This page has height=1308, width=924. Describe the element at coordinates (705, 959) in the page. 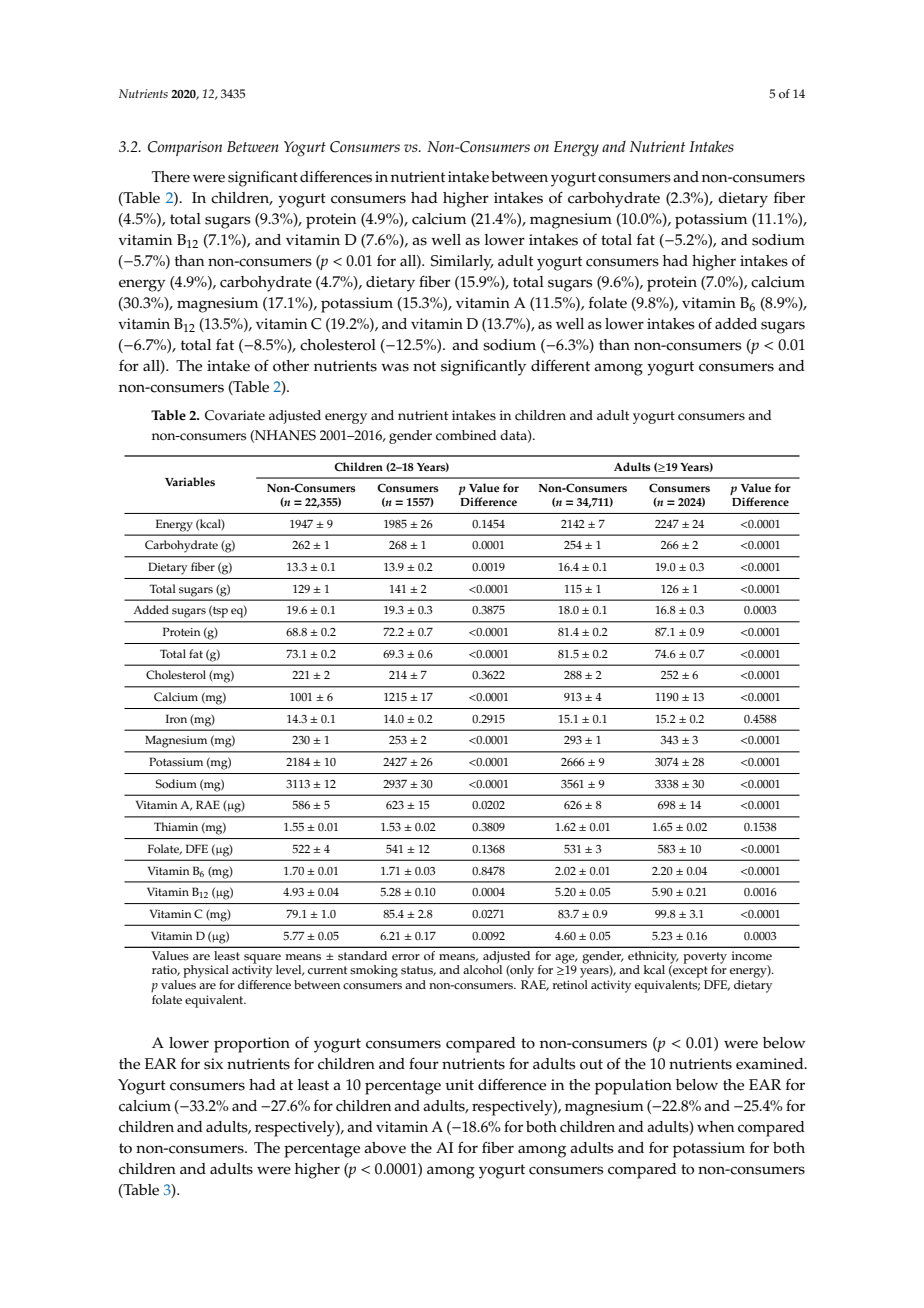

I see `poverty` at that location.
